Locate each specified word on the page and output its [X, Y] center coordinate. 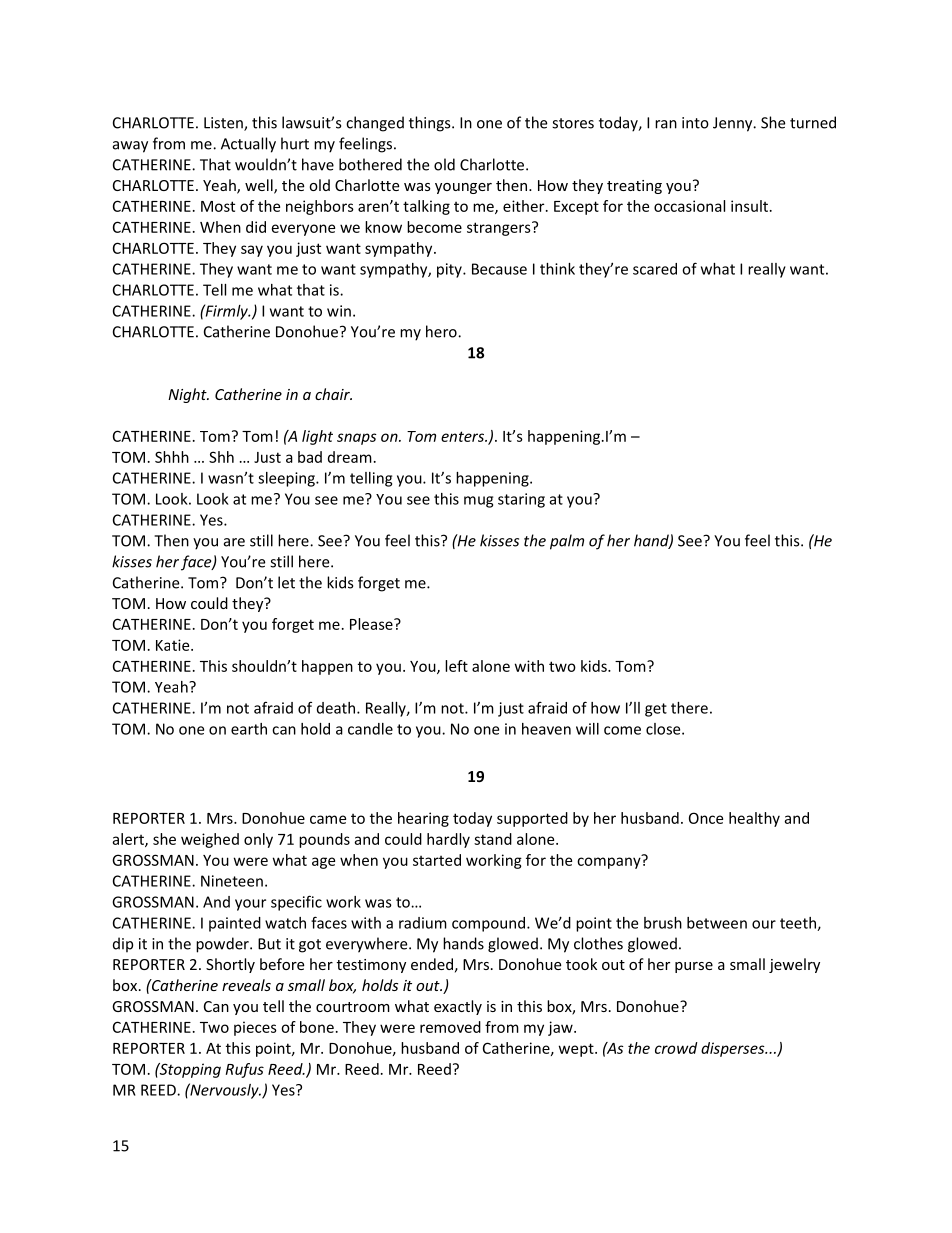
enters [463, 436]
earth [249, 729]
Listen [224, 124]
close [664, 729]
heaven [546, 729]
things [431, 124]
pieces [255, 1028]
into [695, 123]
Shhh [172, 457]
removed [450, 1027]
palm [567, 542]
